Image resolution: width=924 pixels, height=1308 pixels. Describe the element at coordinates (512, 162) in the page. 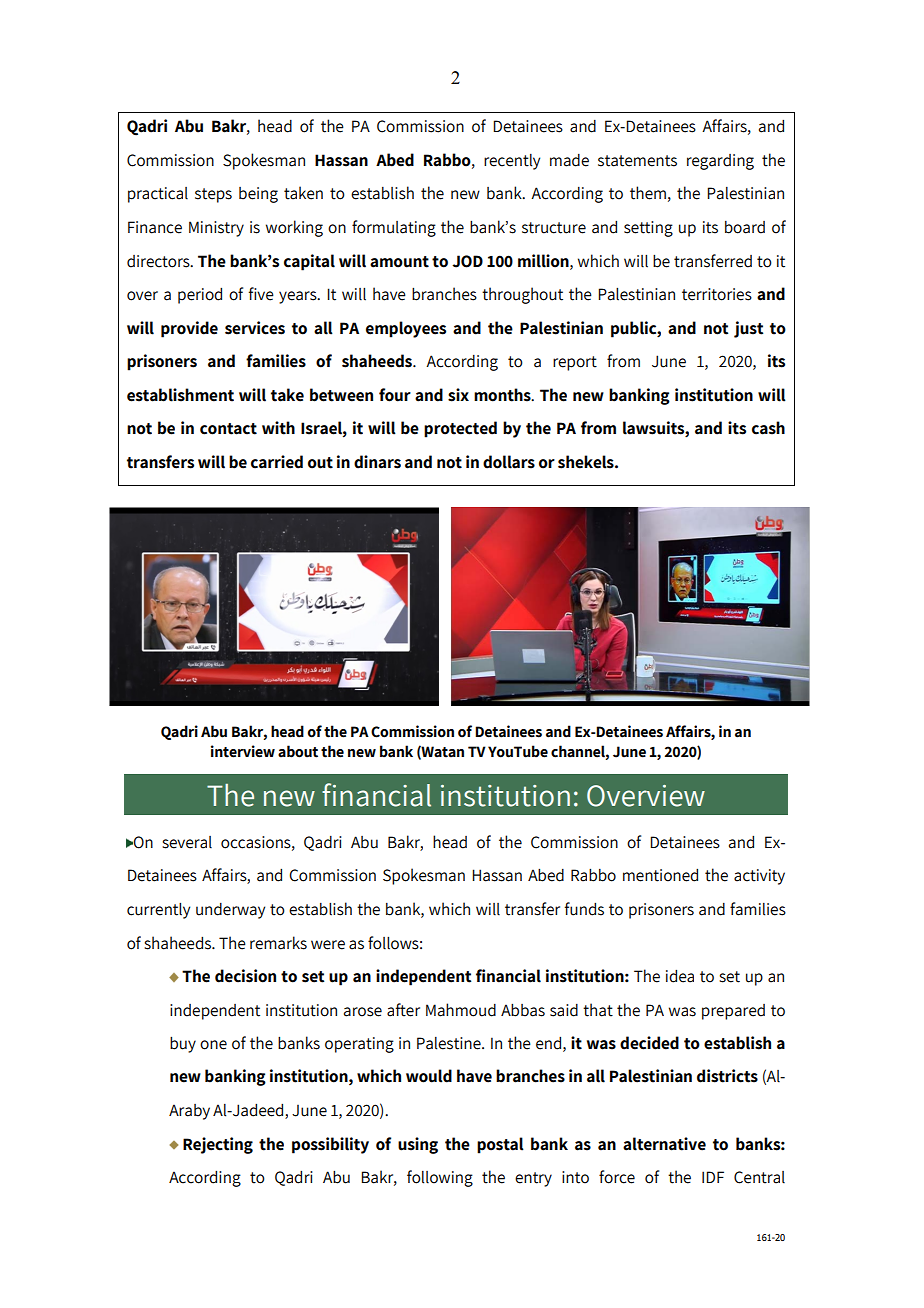

I see `recently` at that location.
